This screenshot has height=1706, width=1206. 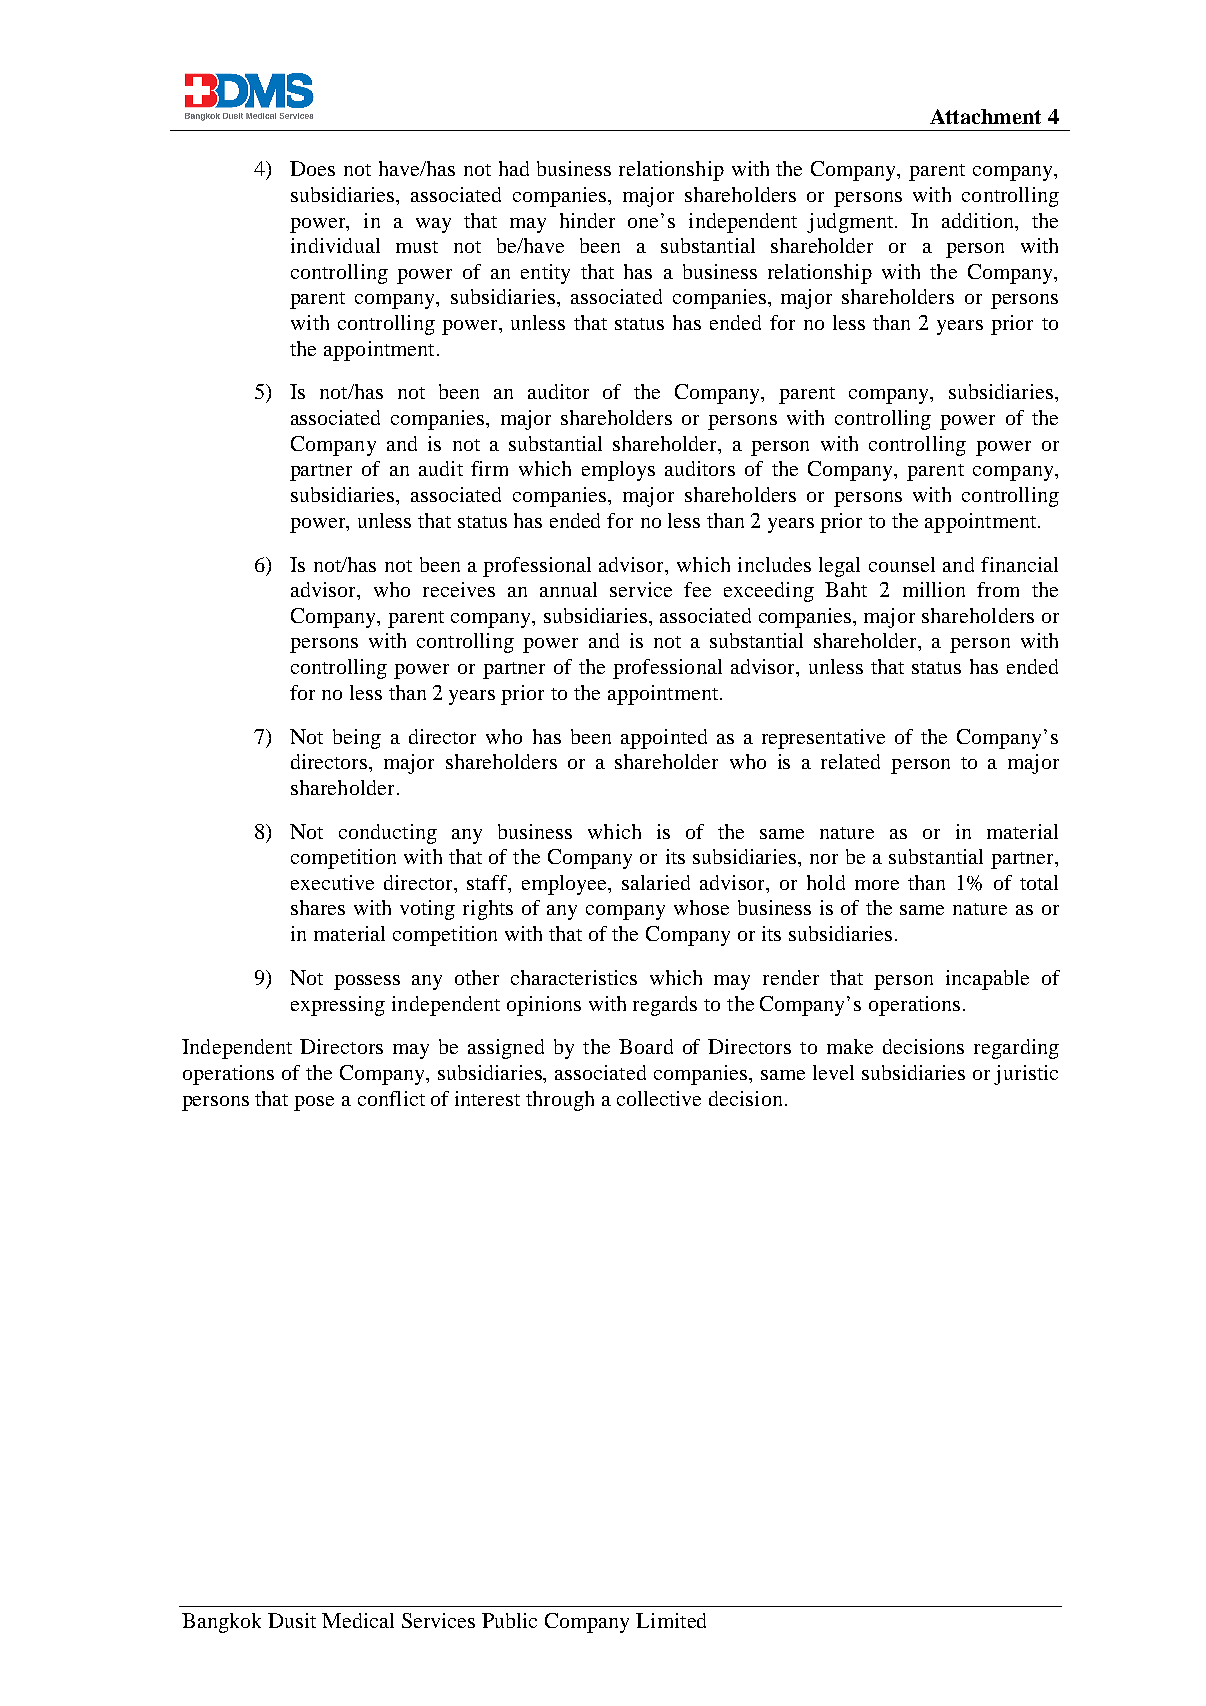 What do you see at coordinates (833, 1072) in the screenshot?
I see `level` at bounding box center [833, 1072].
